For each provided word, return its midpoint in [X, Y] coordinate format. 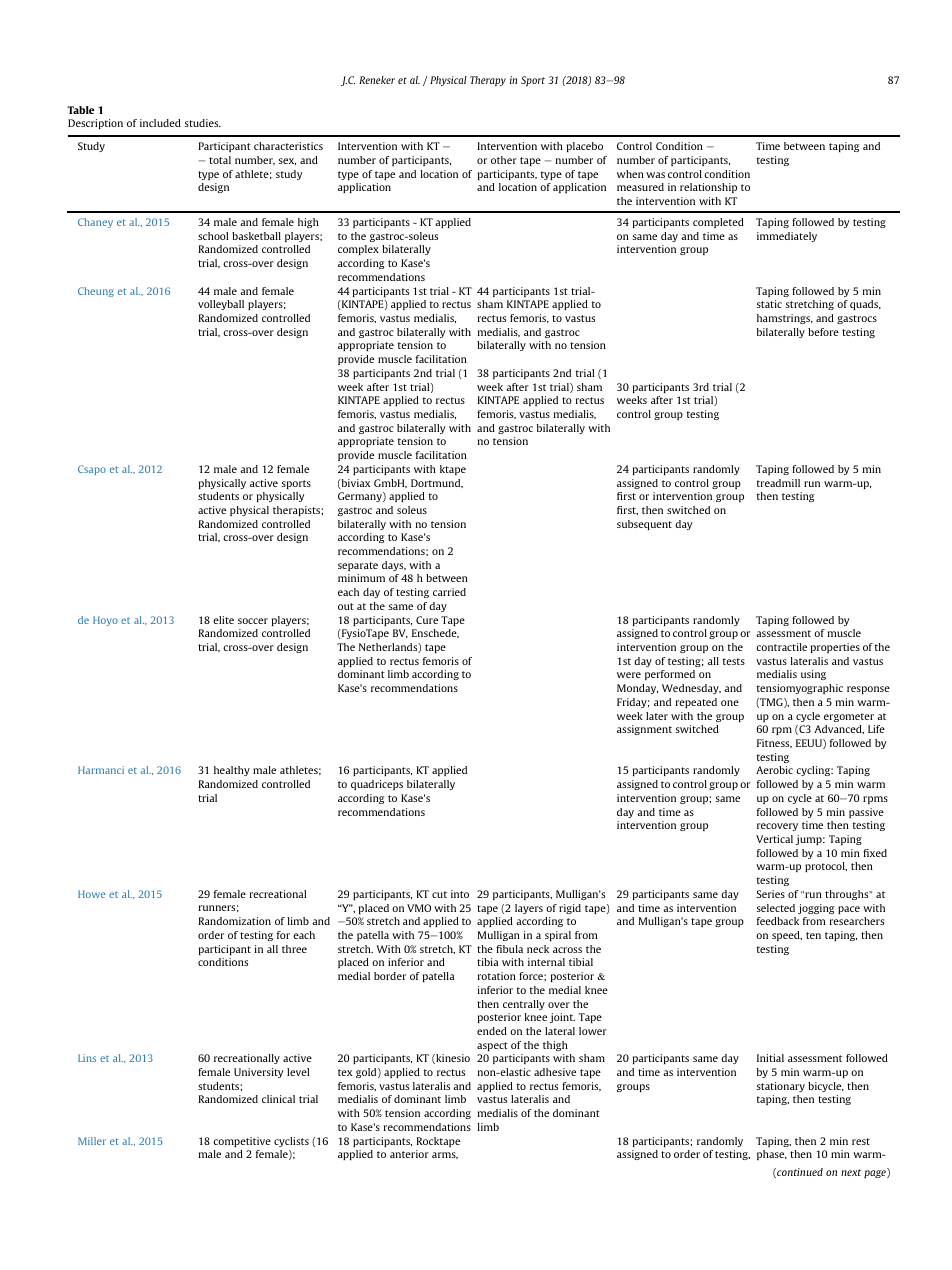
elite [223, 620]
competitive [242, 1142]
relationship [708, 188]
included [160, 123]
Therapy [488, 81]
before [823, 332]
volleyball [221, 305]
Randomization [235, 921]
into [460, 894]
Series [770, 894]
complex [358, 250]
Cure [427, 620]
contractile [781, 647]
